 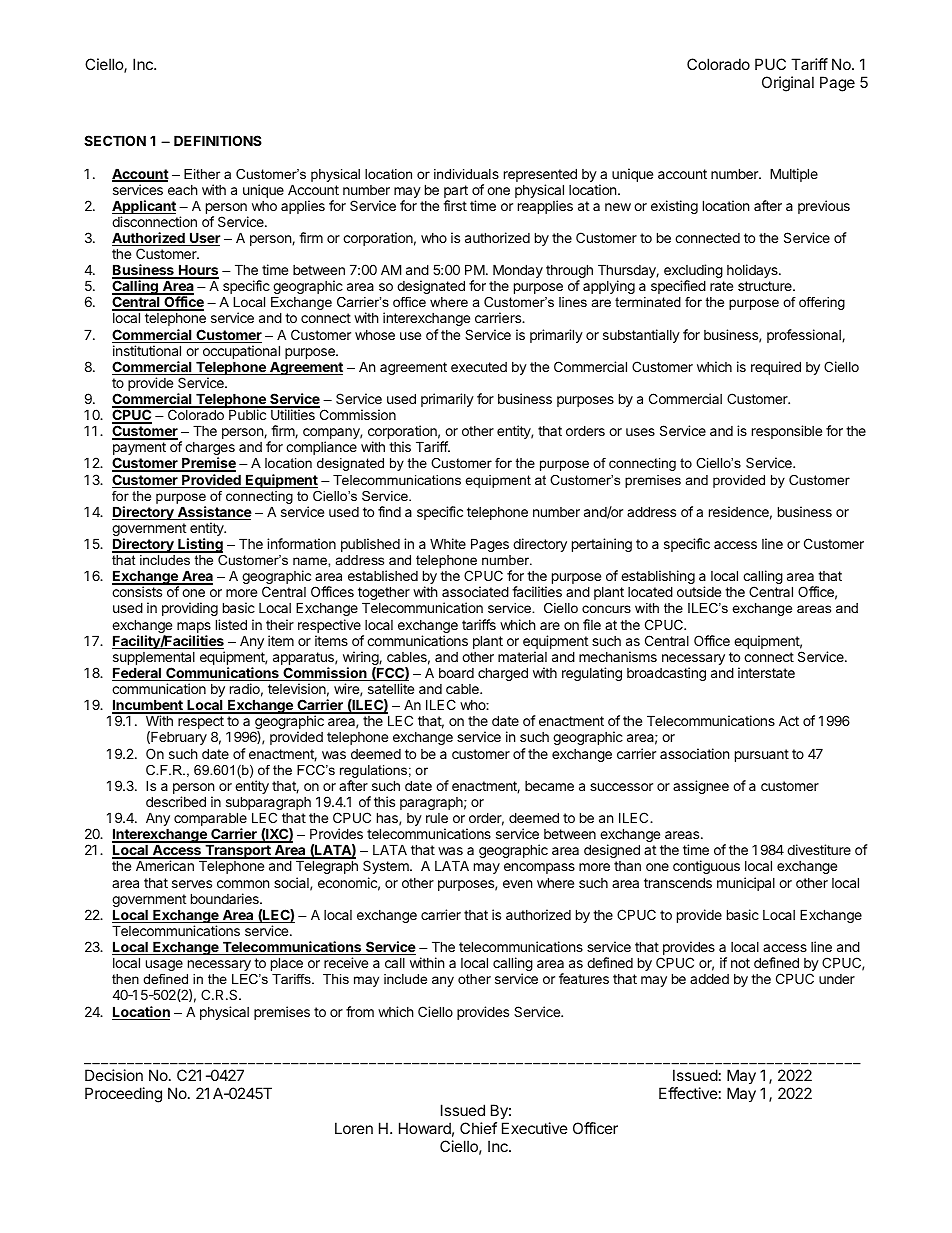 I want to click on Original, so click(x=788, y=84).
